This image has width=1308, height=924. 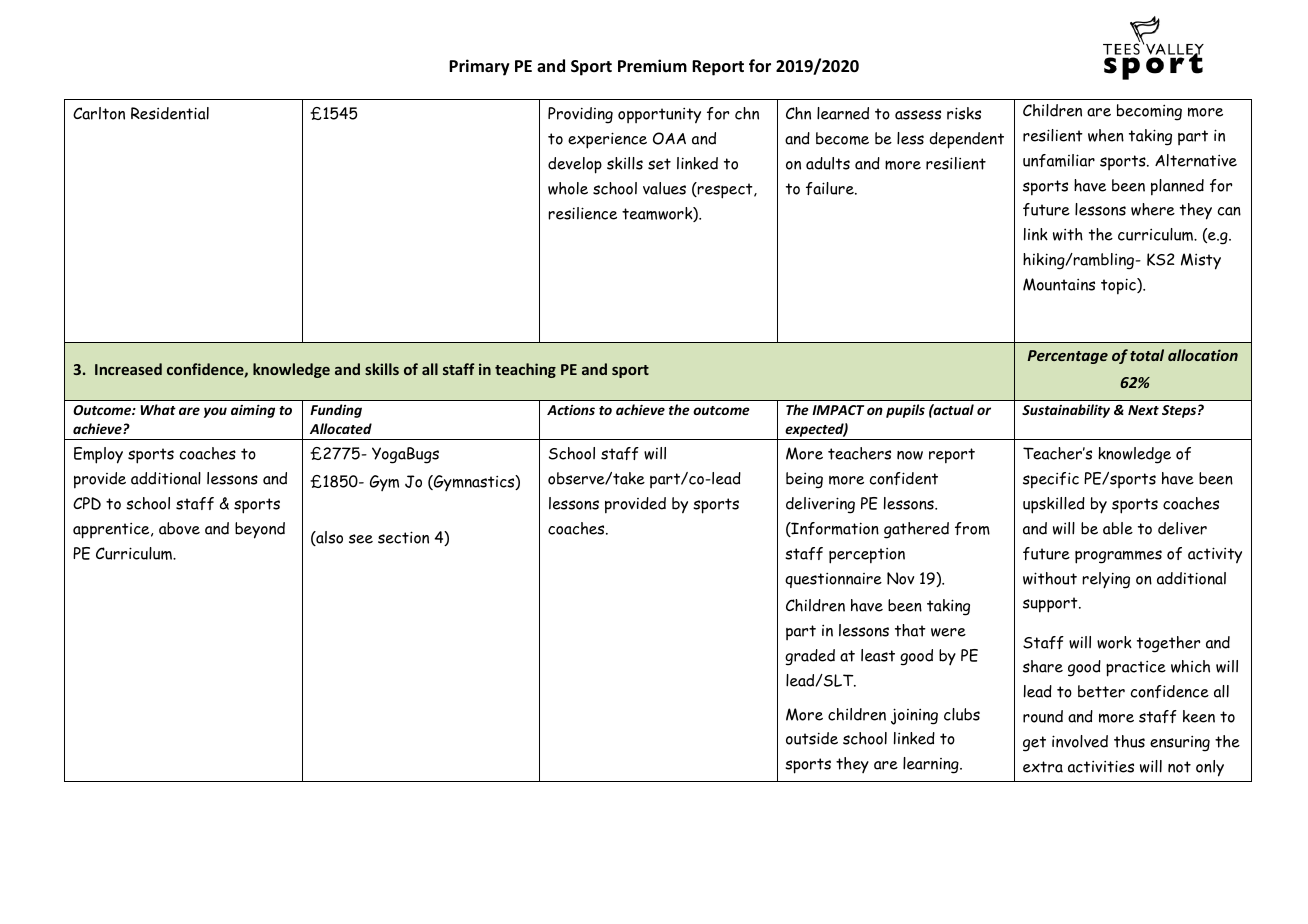 I want to click on becoming, so click(x=1149, y=112).
